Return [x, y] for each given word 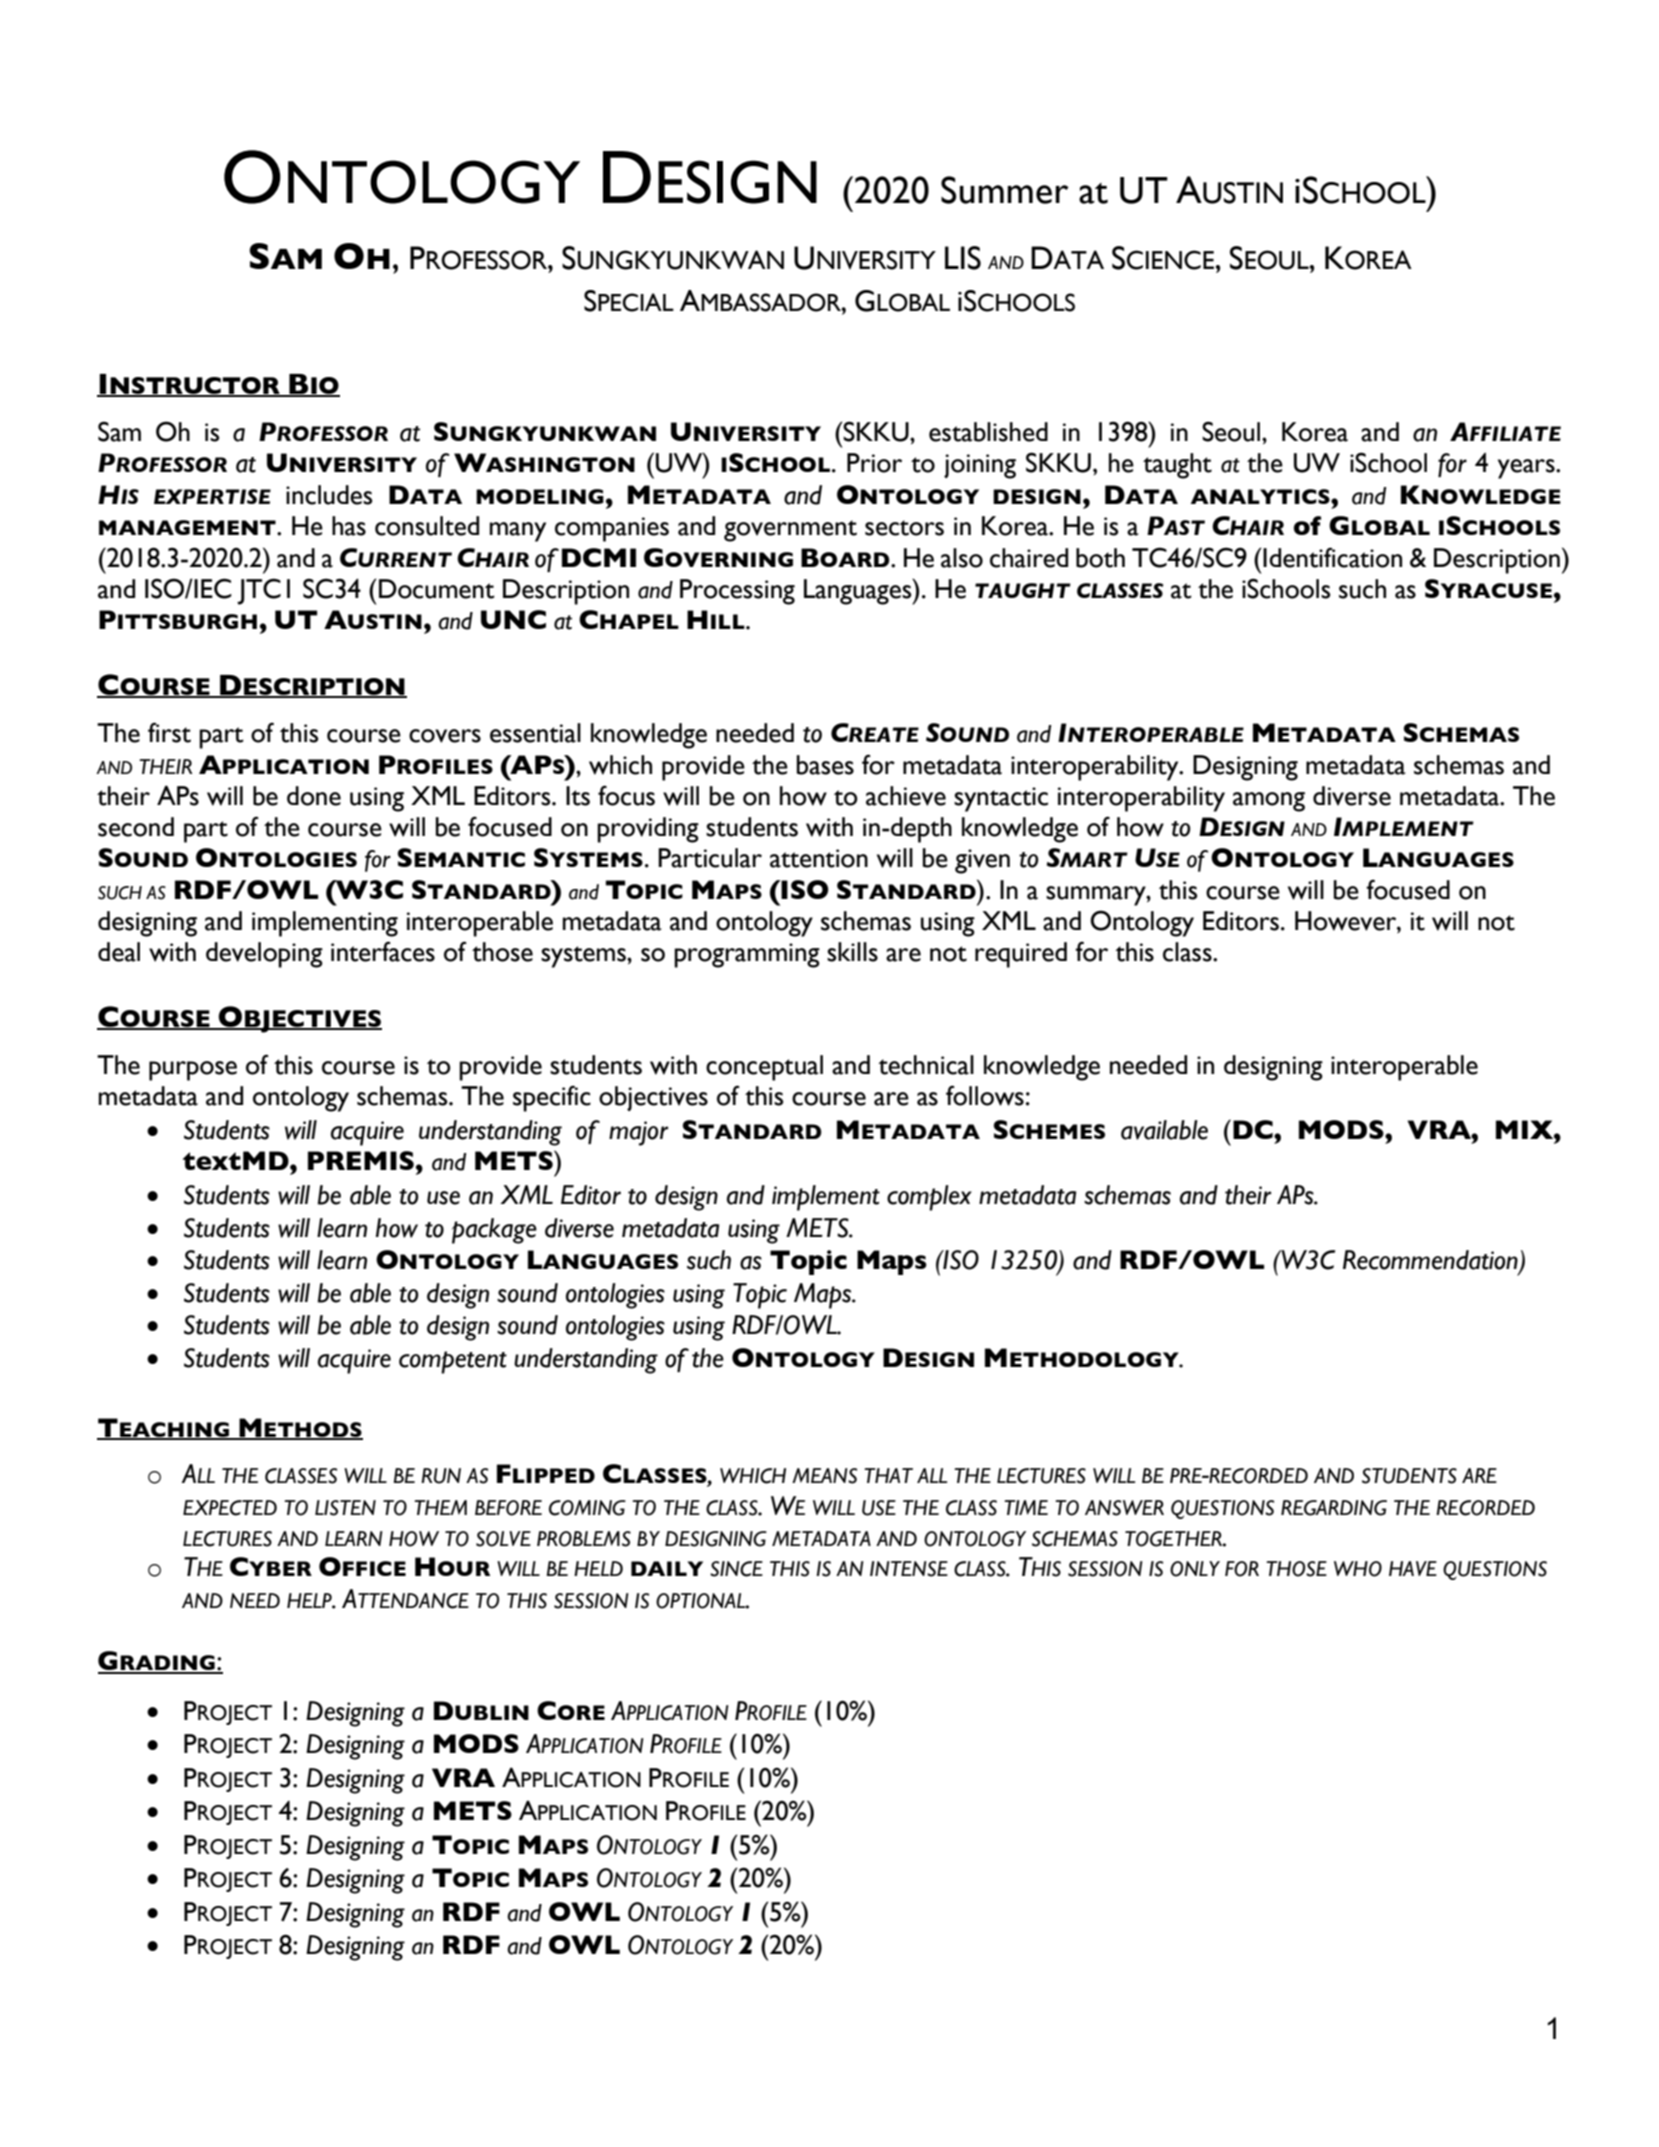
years [1527, 469]
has [349, 526]
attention [819, 858]
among [1269, 802]
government [790, 531]
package [494, 1231]
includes [329, 495]
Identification [1332, 557]
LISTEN [345, 1508]
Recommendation [1431, 1261]
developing [264, 955]
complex [929, 1198]
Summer [1005, 190]
